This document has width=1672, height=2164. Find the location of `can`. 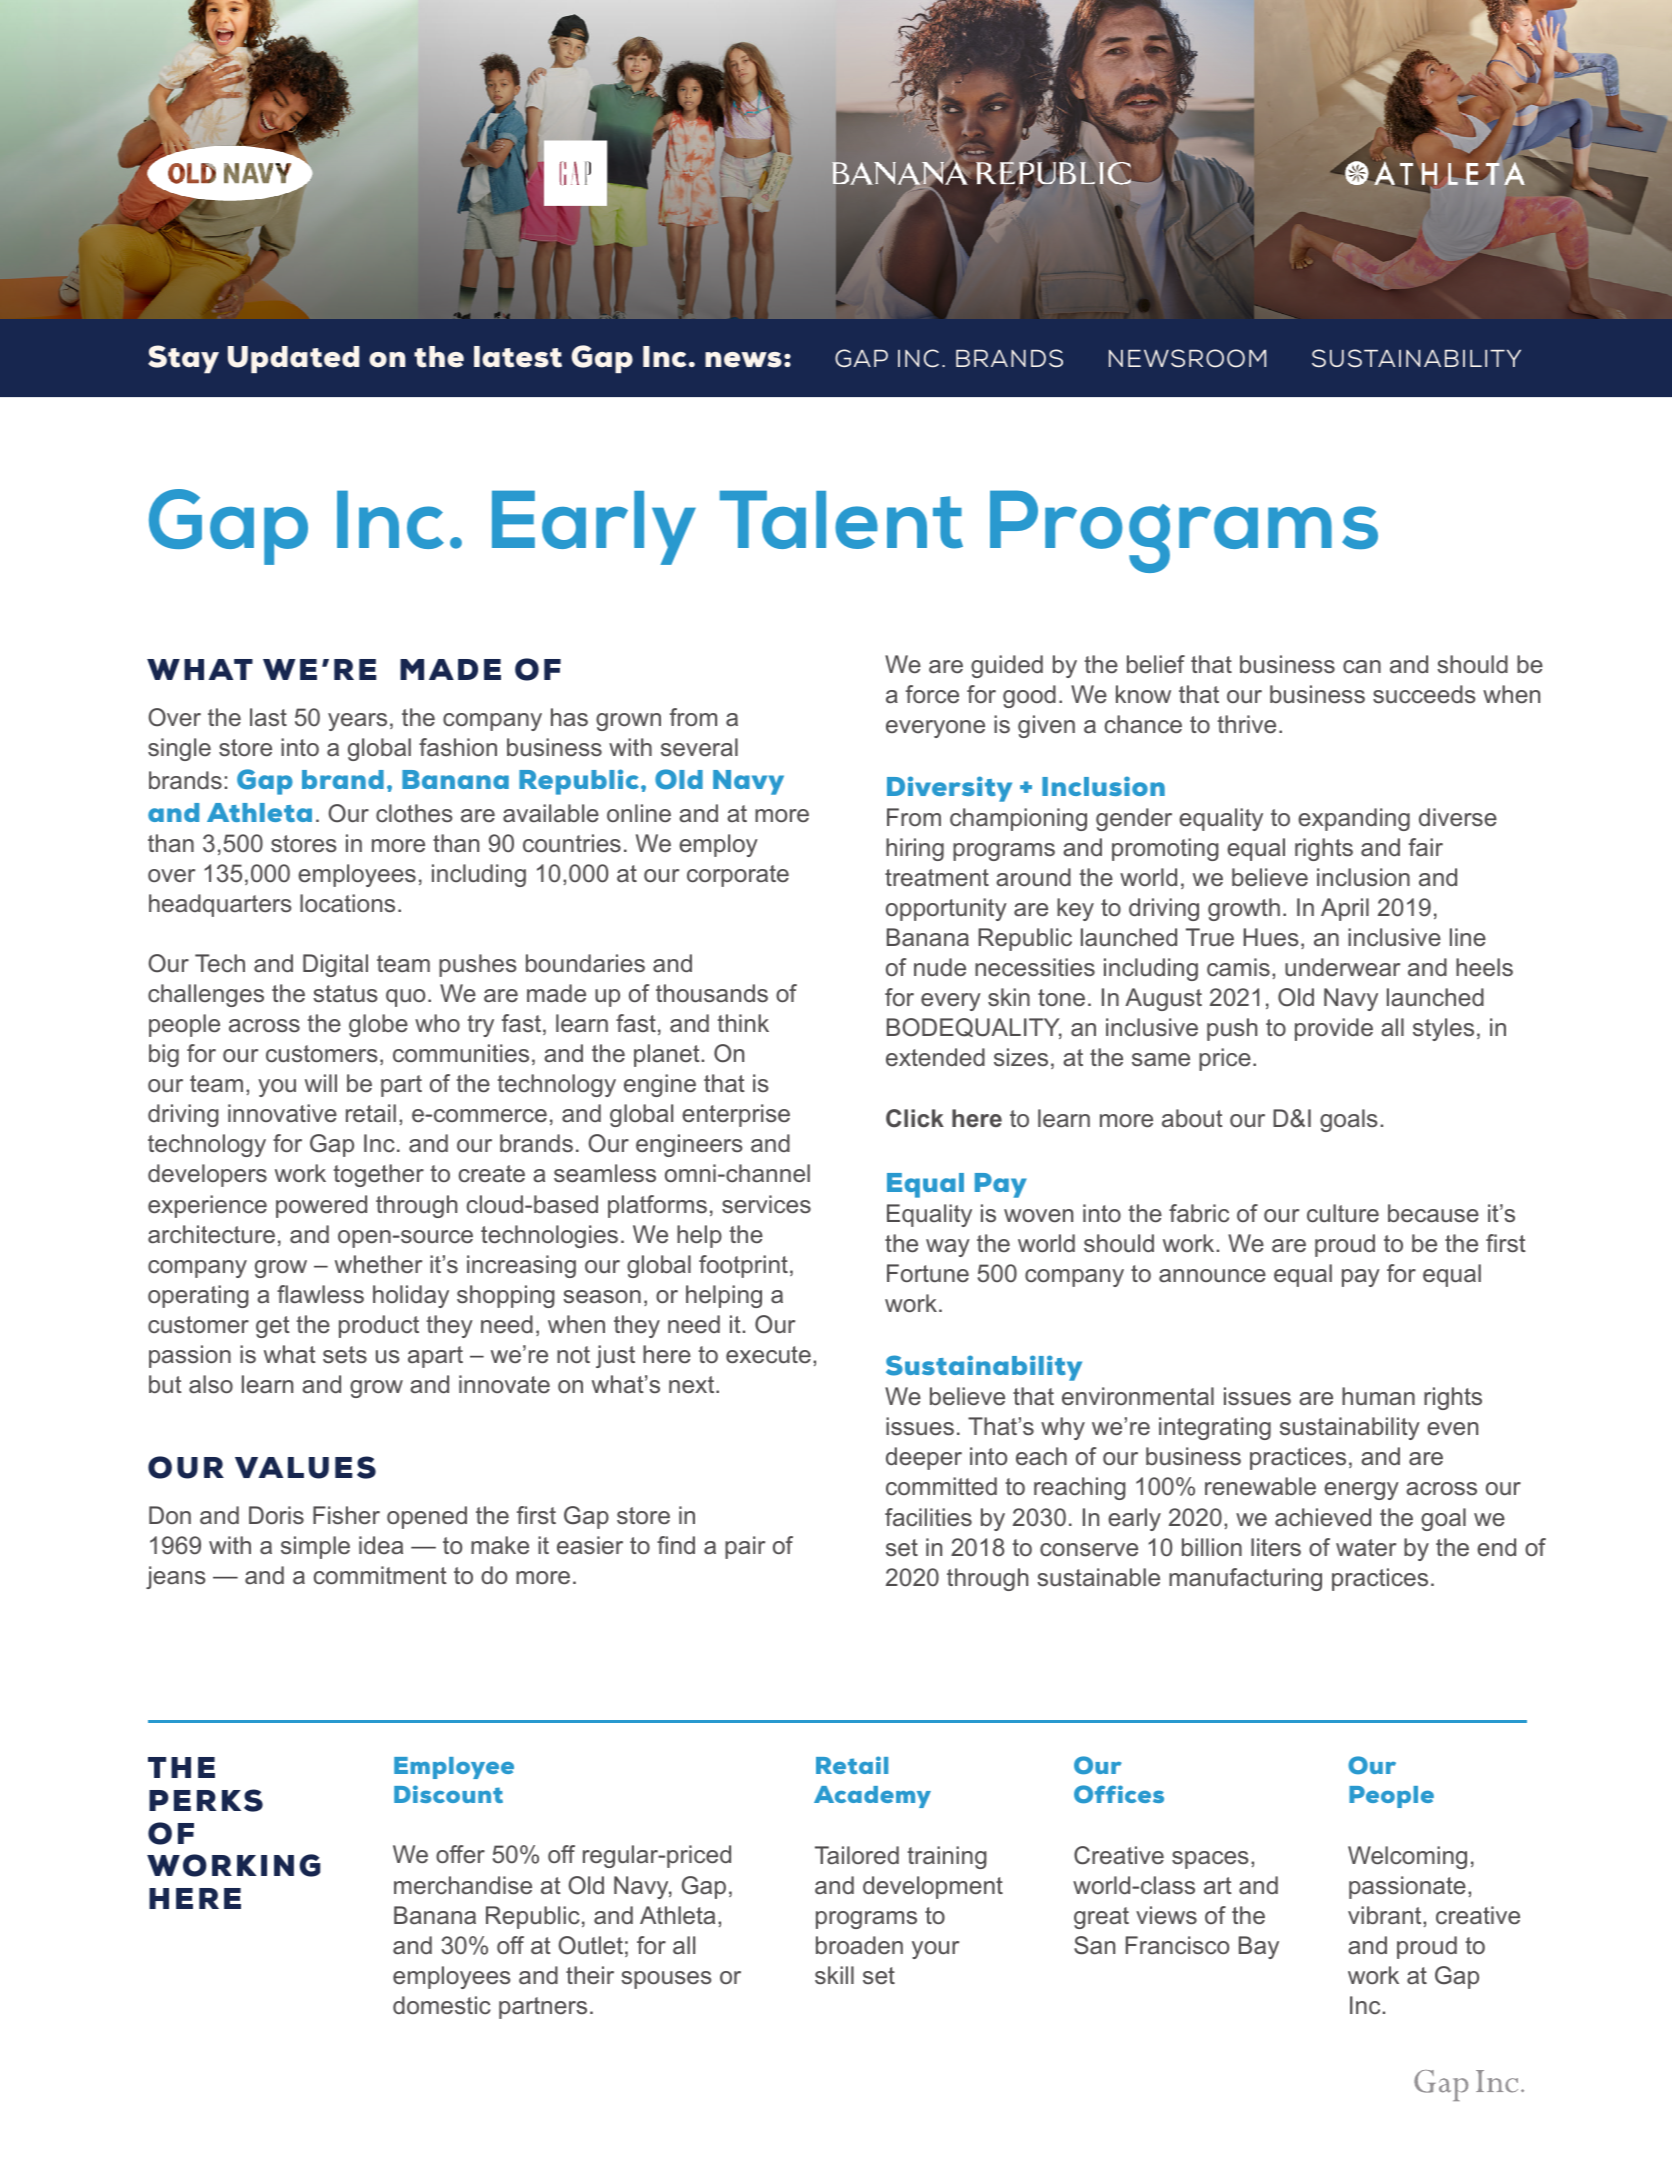

can is located at coordinates (1362, 667).
